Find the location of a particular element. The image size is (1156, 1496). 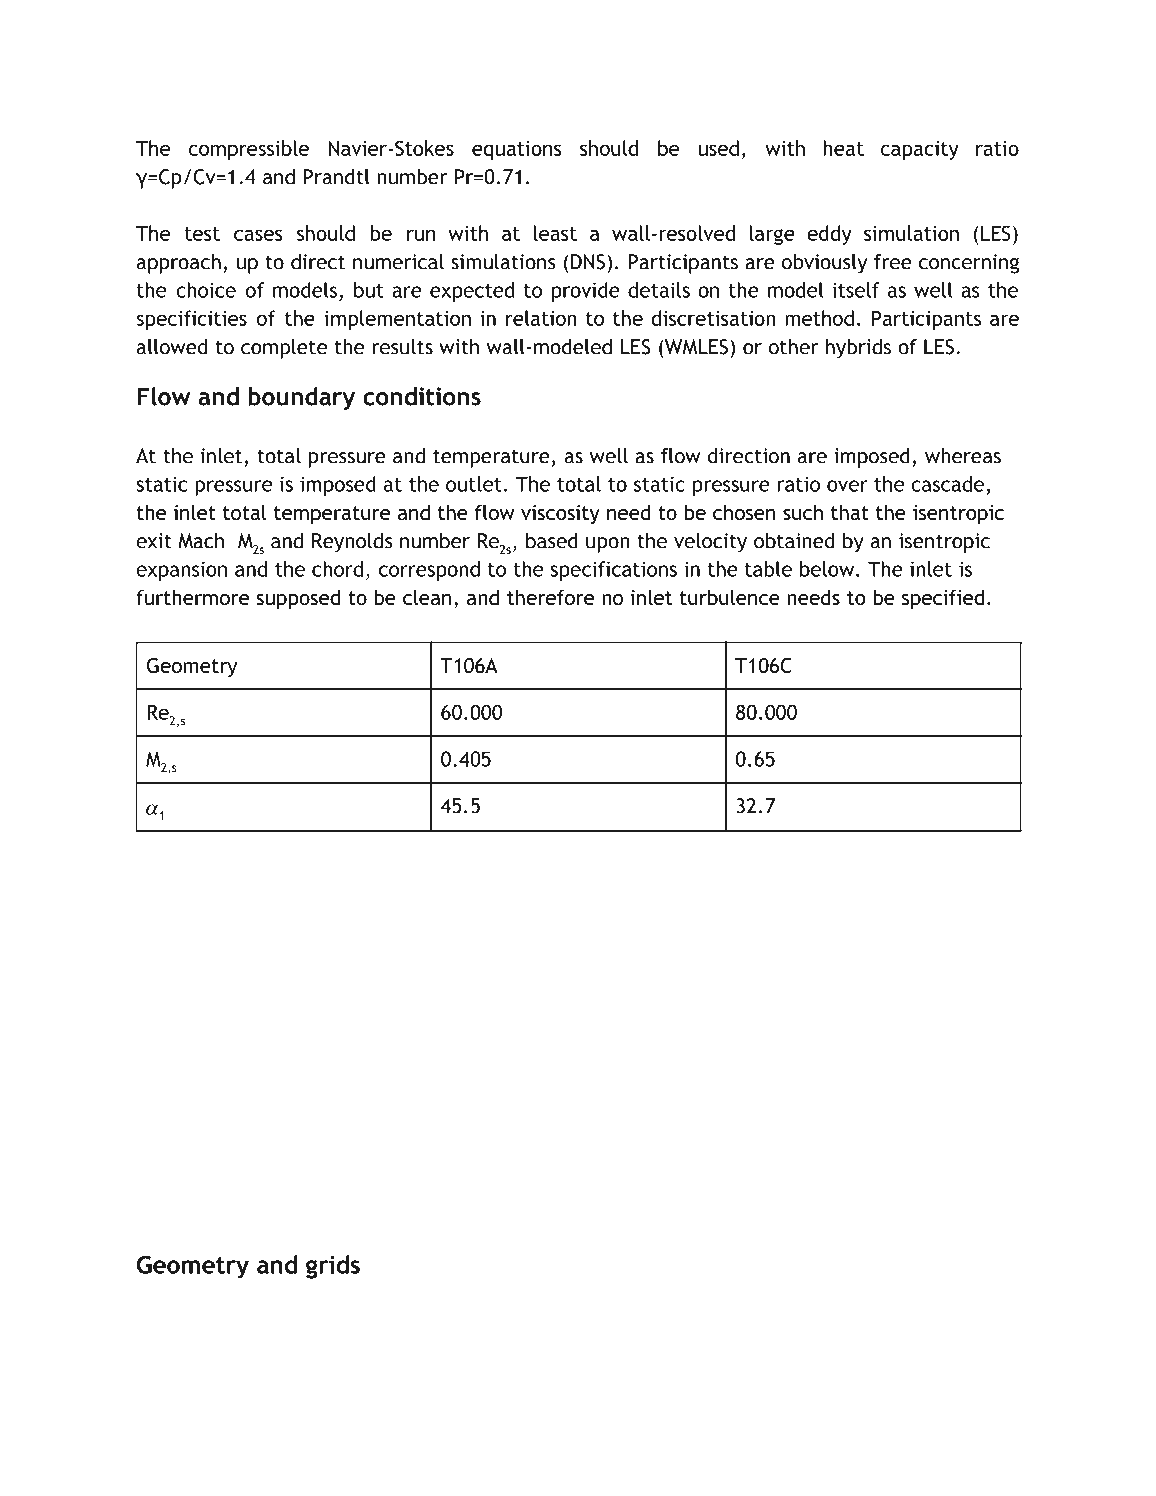

grids is located at coordinates (333, 1267).
